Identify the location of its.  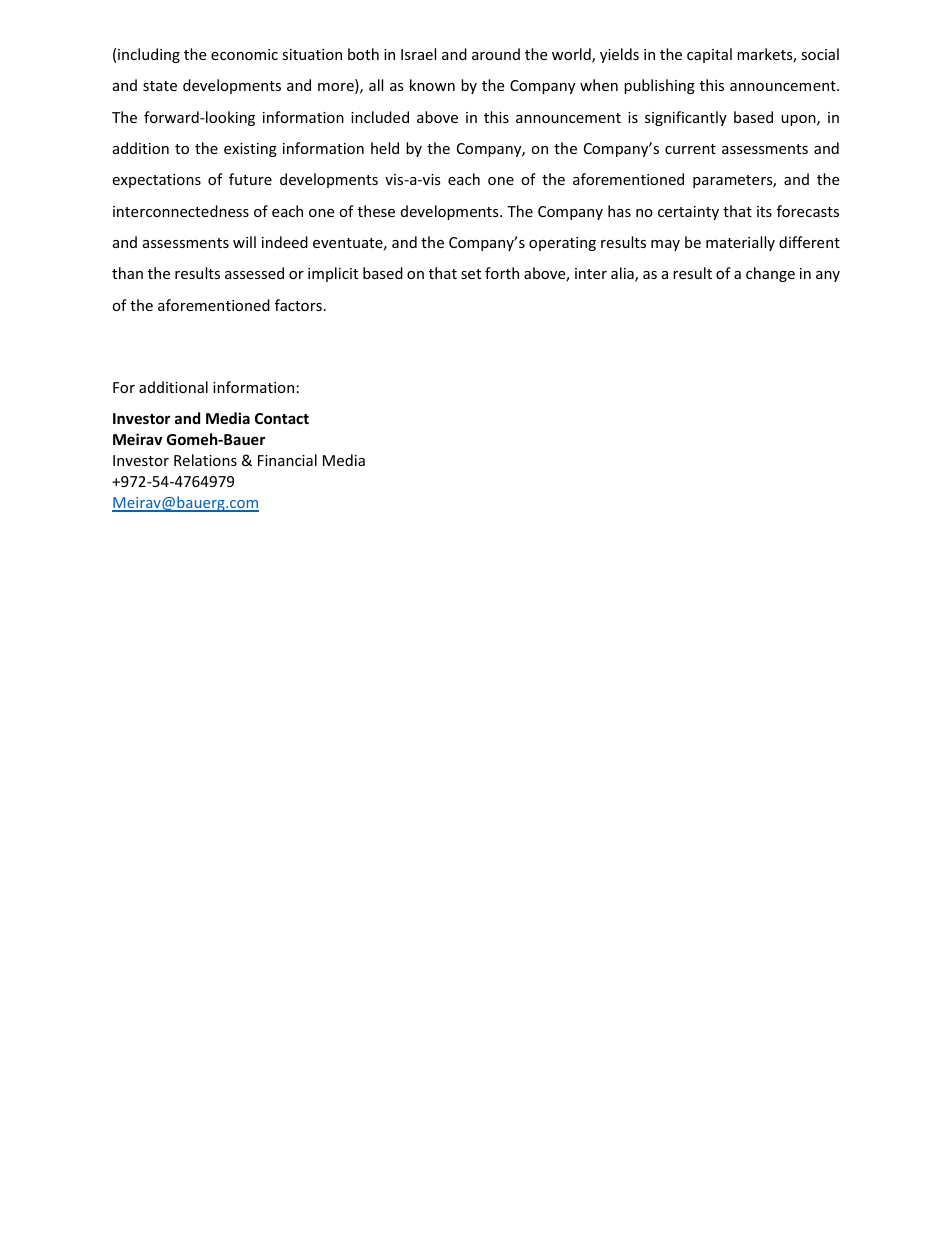
(764, 211).
